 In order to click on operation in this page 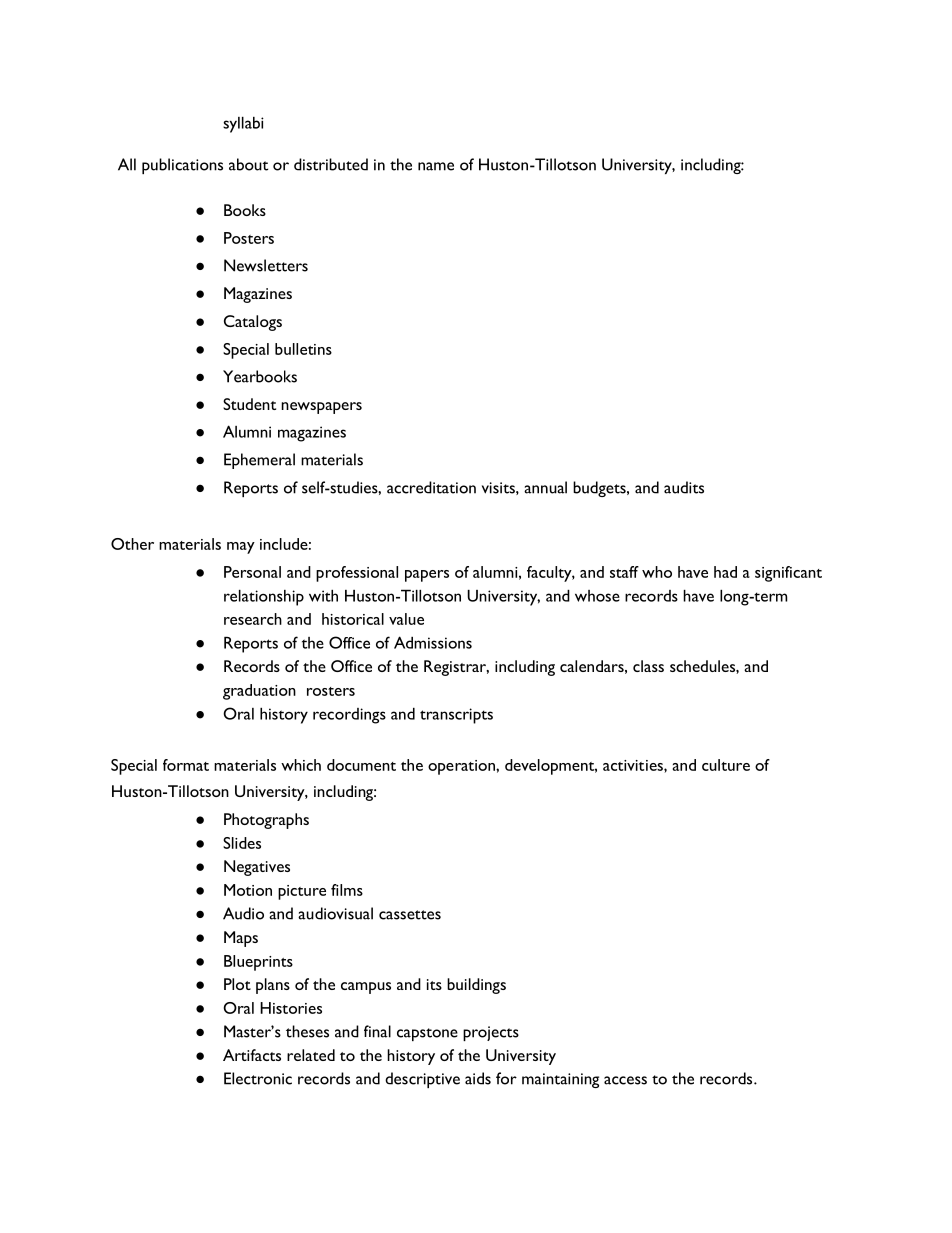, I will do `click(462, 767)`.
